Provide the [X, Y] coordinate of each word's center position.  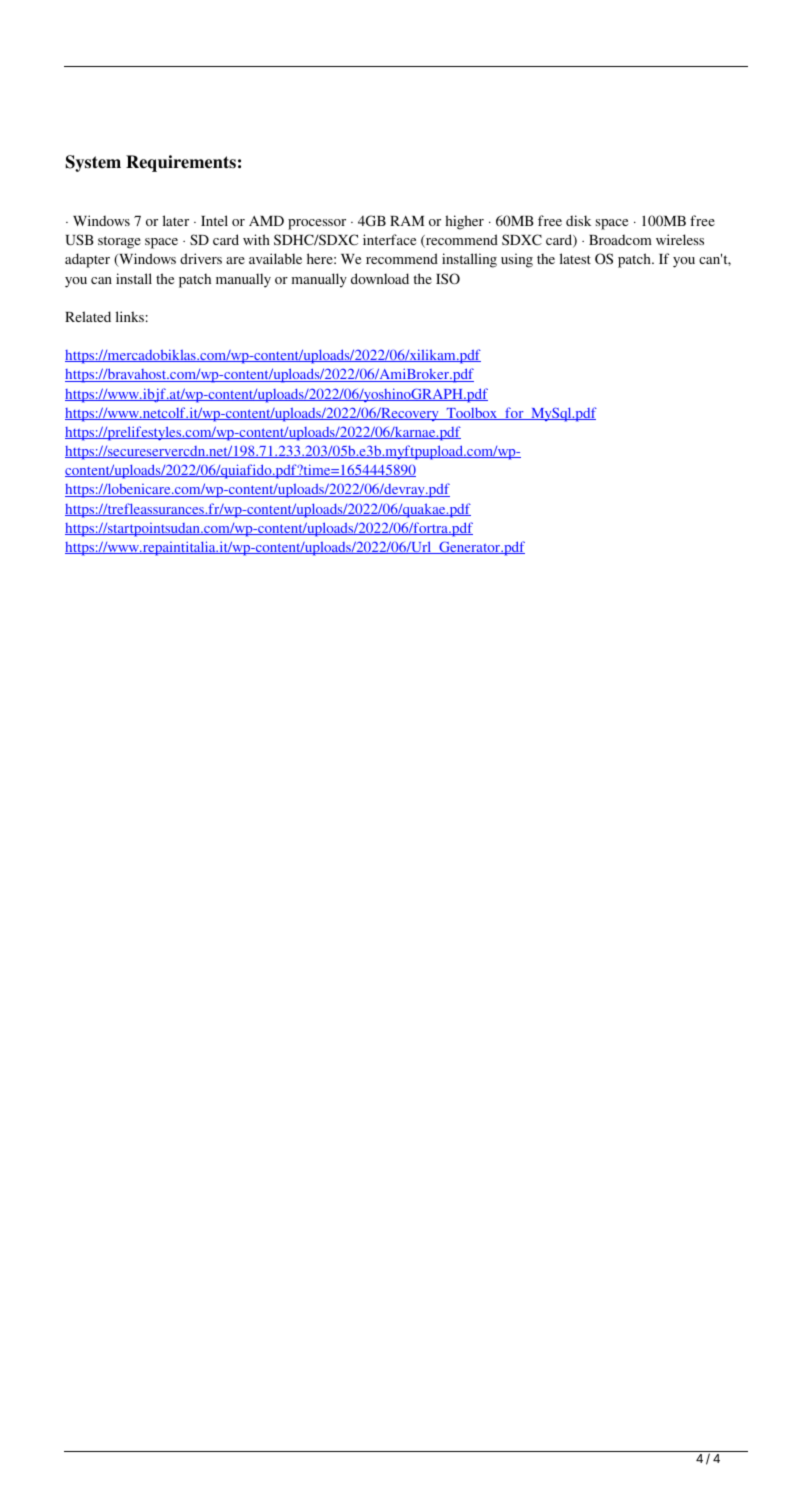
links [130, 316]
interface [389, 239]
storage [119, 242]
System [93, 163]
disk [578, 220]
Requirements [181, 163]
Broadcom [620, 239]
